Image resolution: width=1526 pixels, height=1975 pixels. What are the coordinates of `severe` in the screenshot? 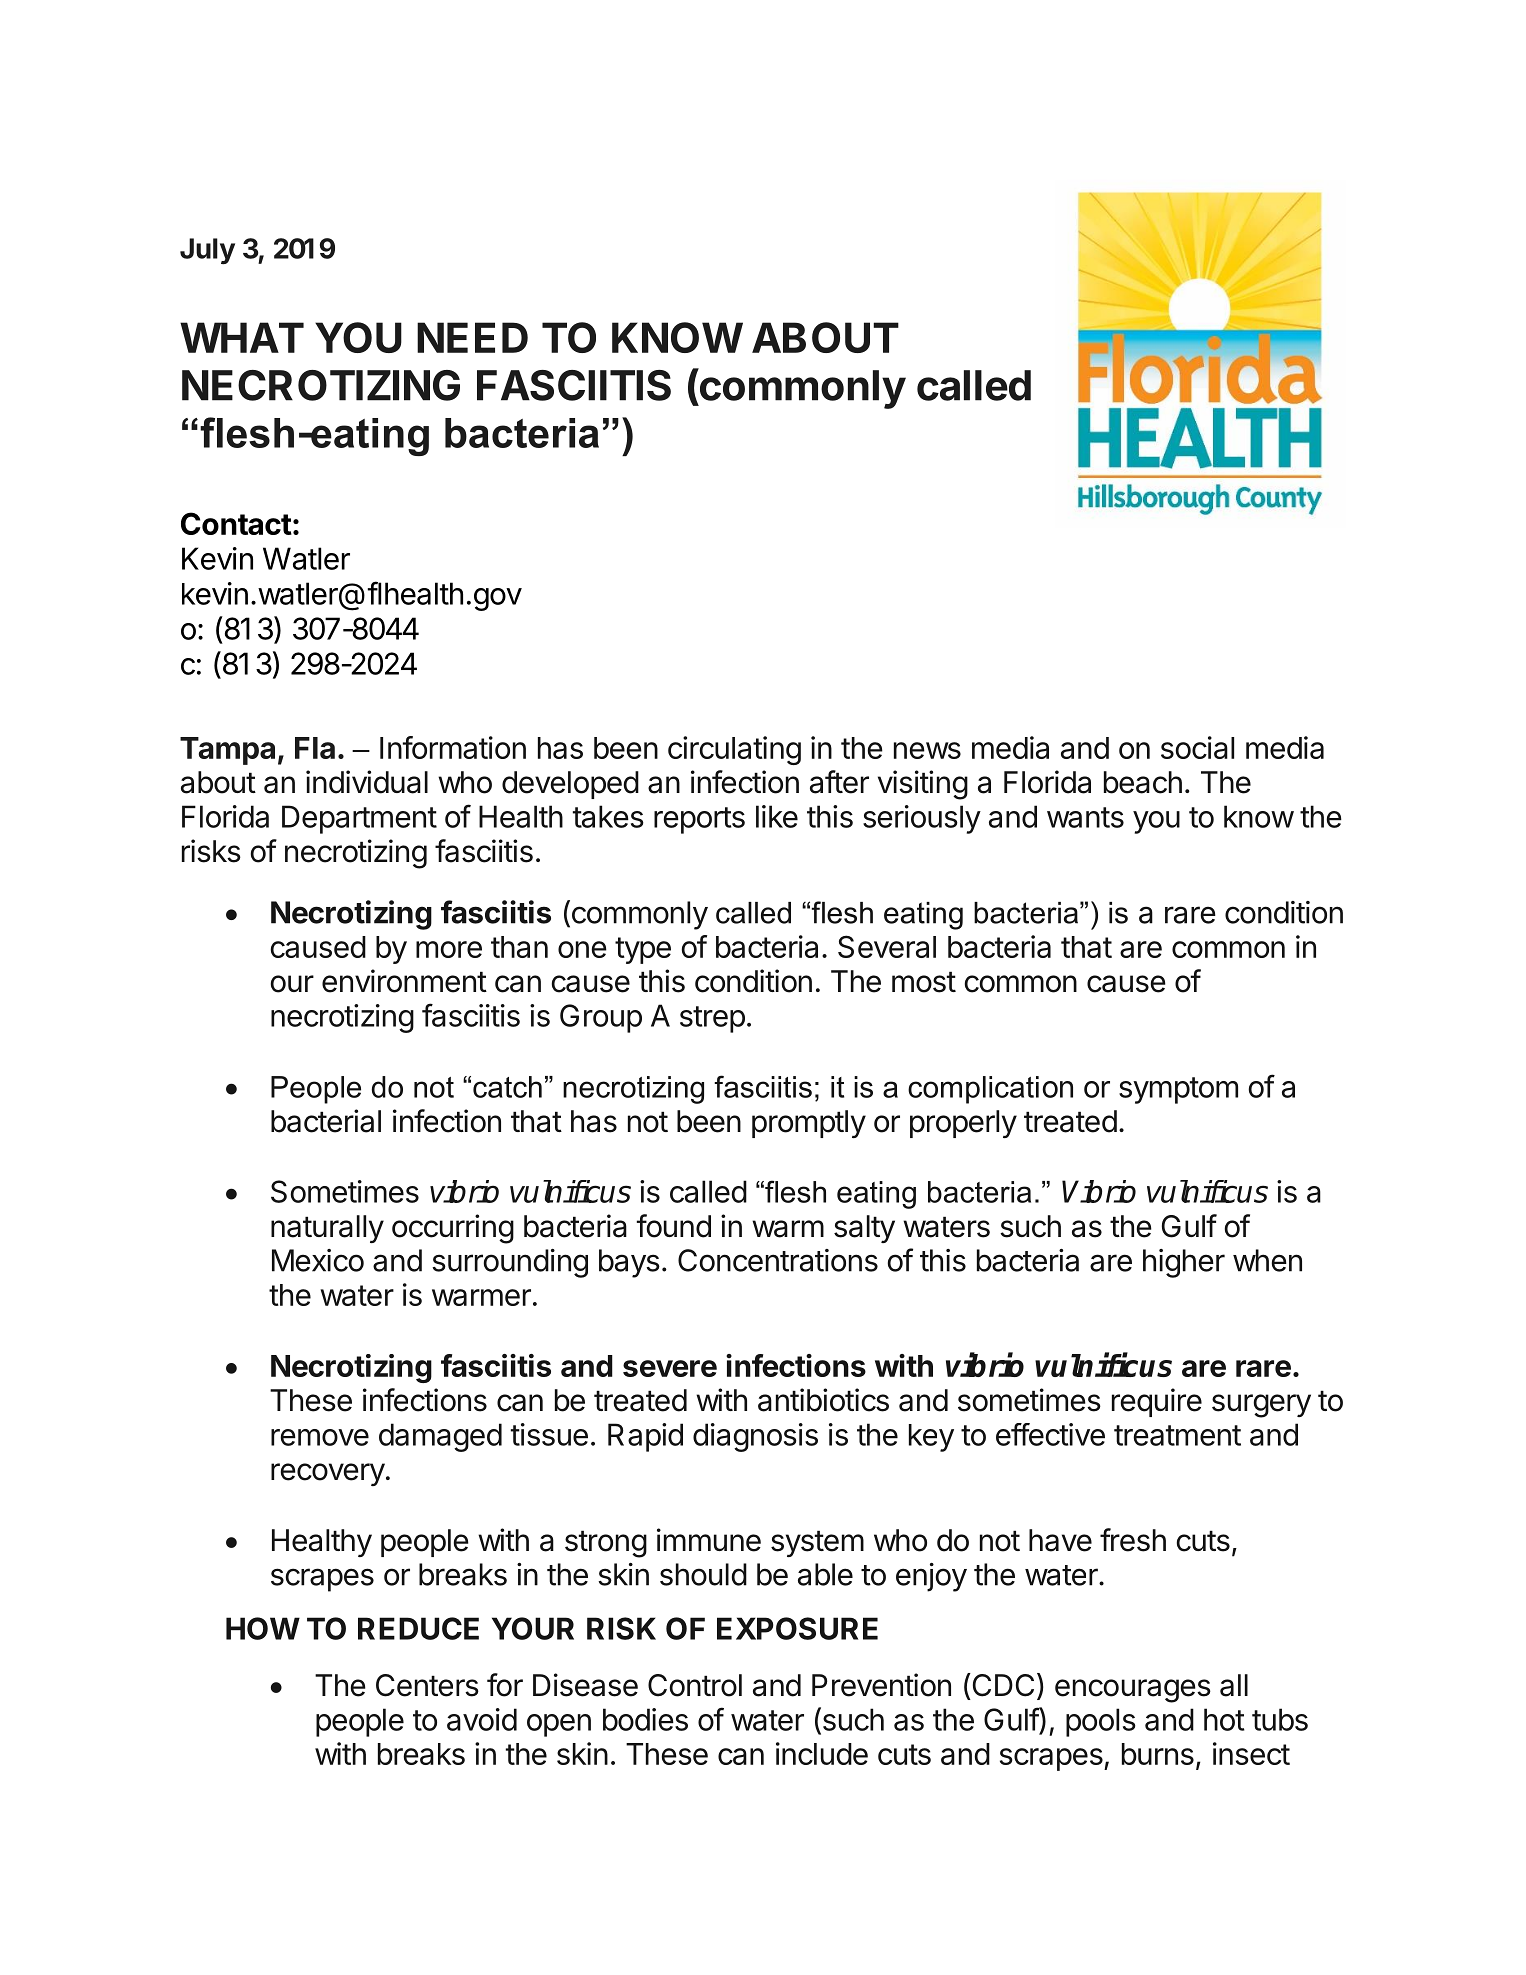 It's located at (670, 1368).
